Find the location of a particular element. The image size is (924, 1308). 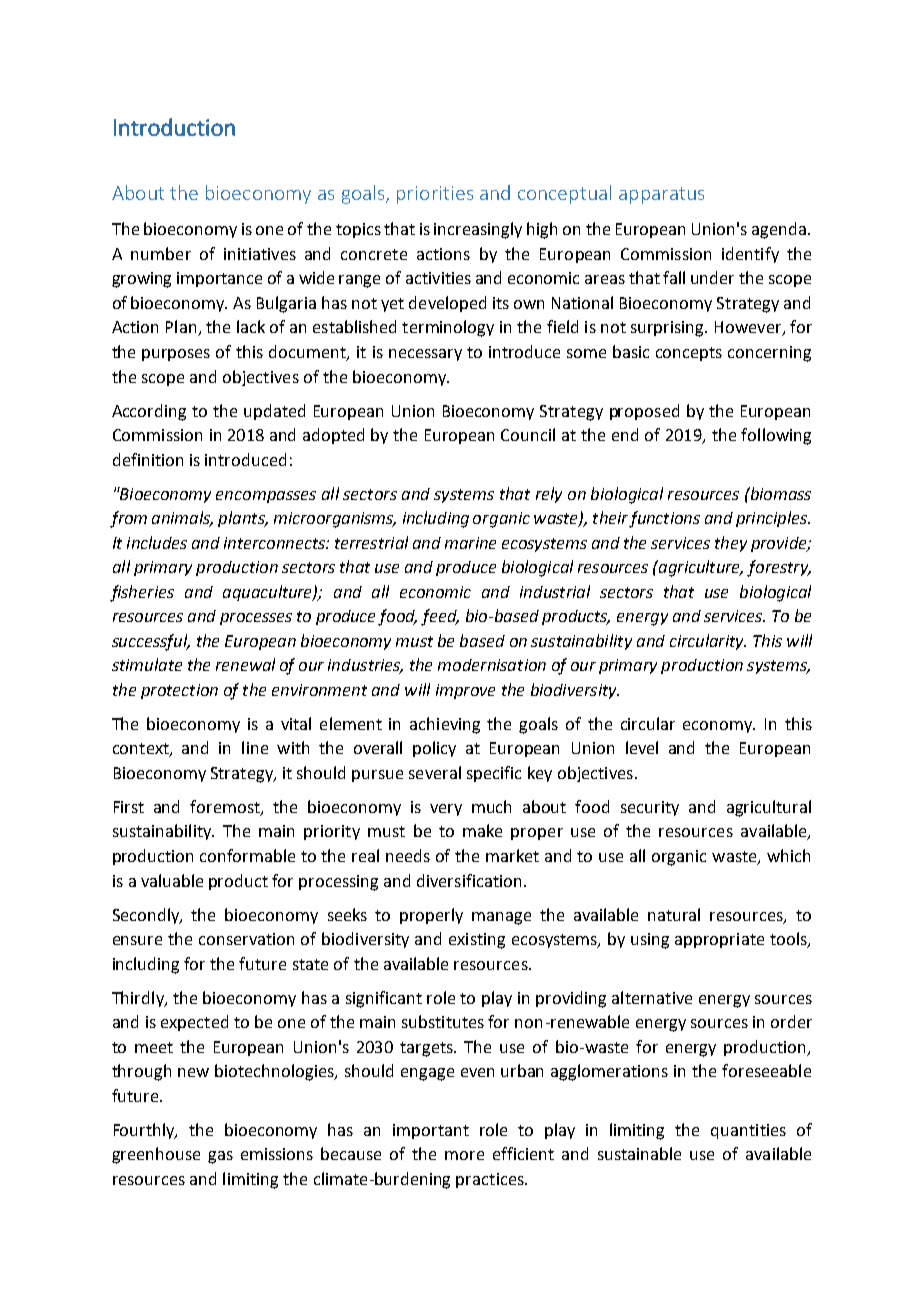

agriculture is located at coordinates (700, 568).
